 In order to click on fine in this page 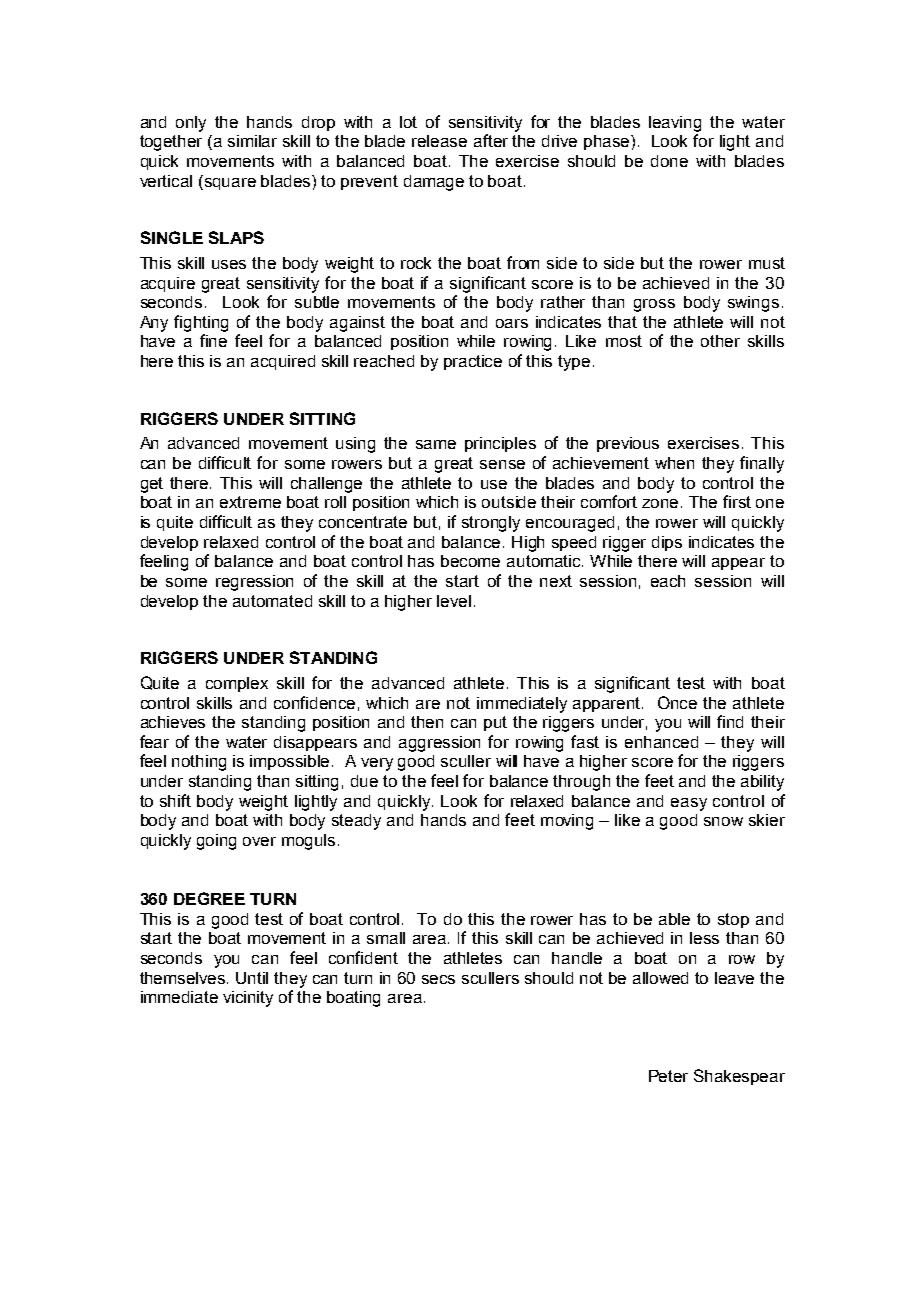, I will do `click(213, 340)`.
